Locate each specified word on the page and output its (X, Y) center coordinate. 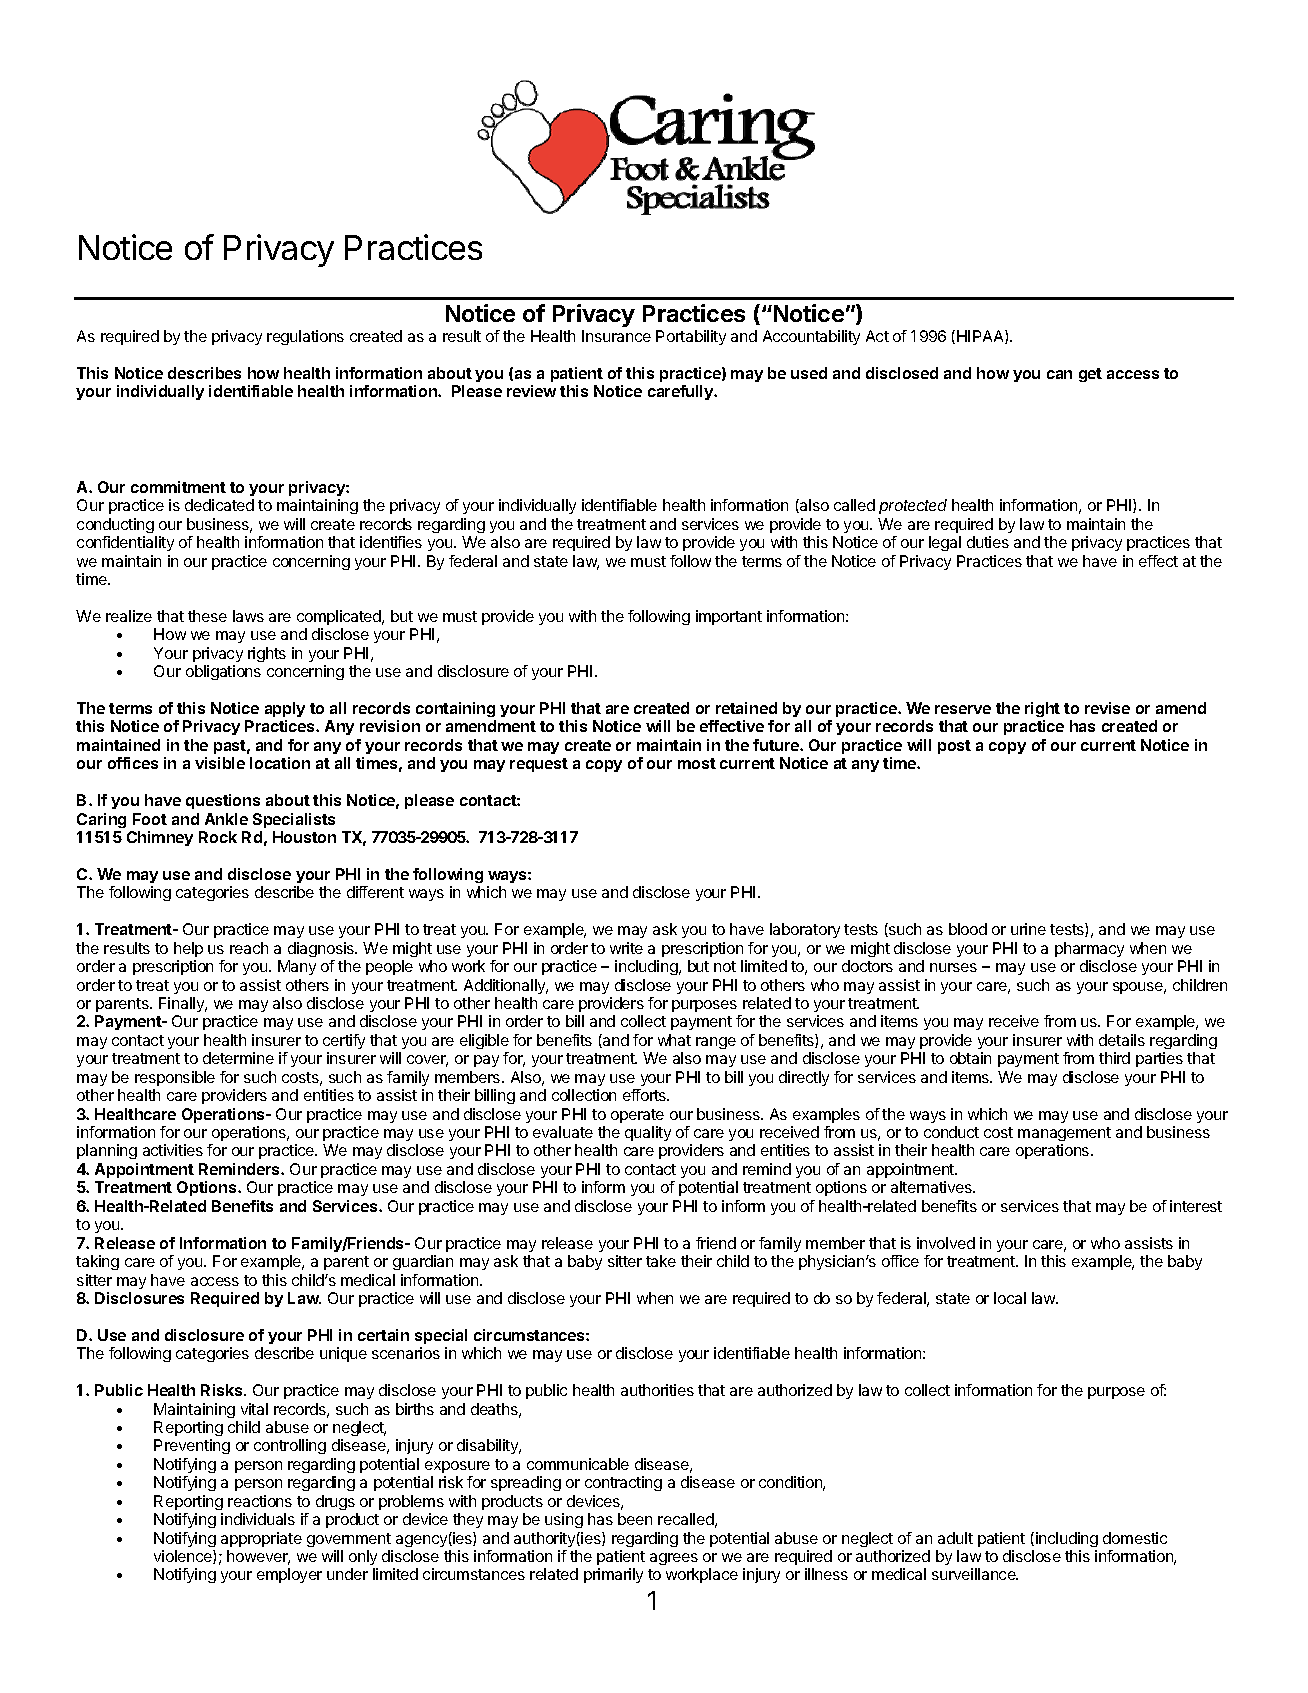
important (729, 617)
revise (1107, 708)
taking (97, 1262)
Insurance (616, 336)
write (626, 948)
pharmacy (1089, 949)
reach (249, 948)
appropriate (261, 1539)
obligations (223, 672)
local (1010, 1298)
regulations (305, 337)
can (1059, 374)
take (661, 1261)
